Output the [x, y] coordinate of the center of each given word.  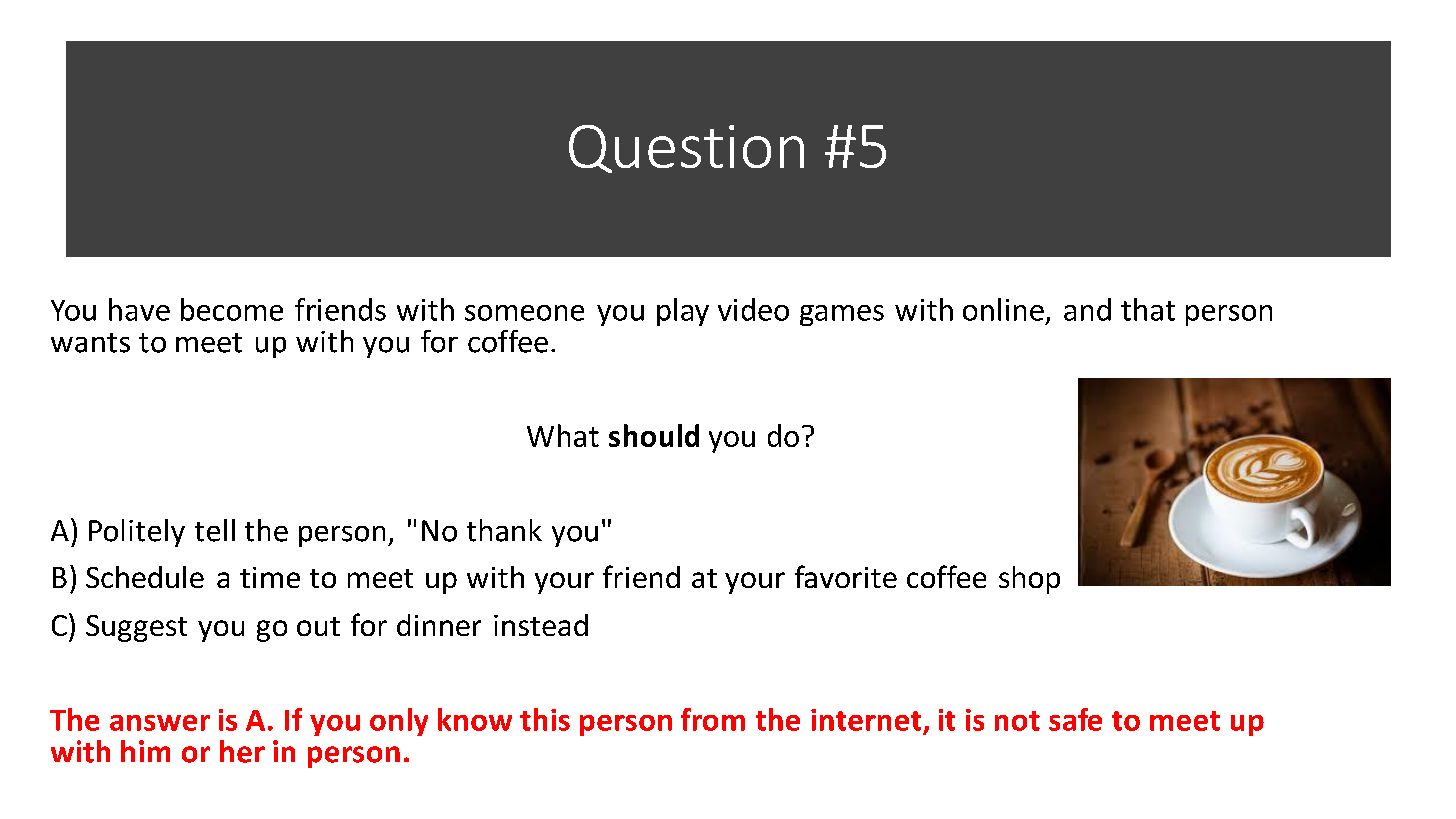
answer [160, 723]
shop [1029, 580]
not [1017, 721]
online [1003, 309]
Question [686, 149]
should [654, 435]
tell [215, 530]
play [683, 312]
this [545, 719]
